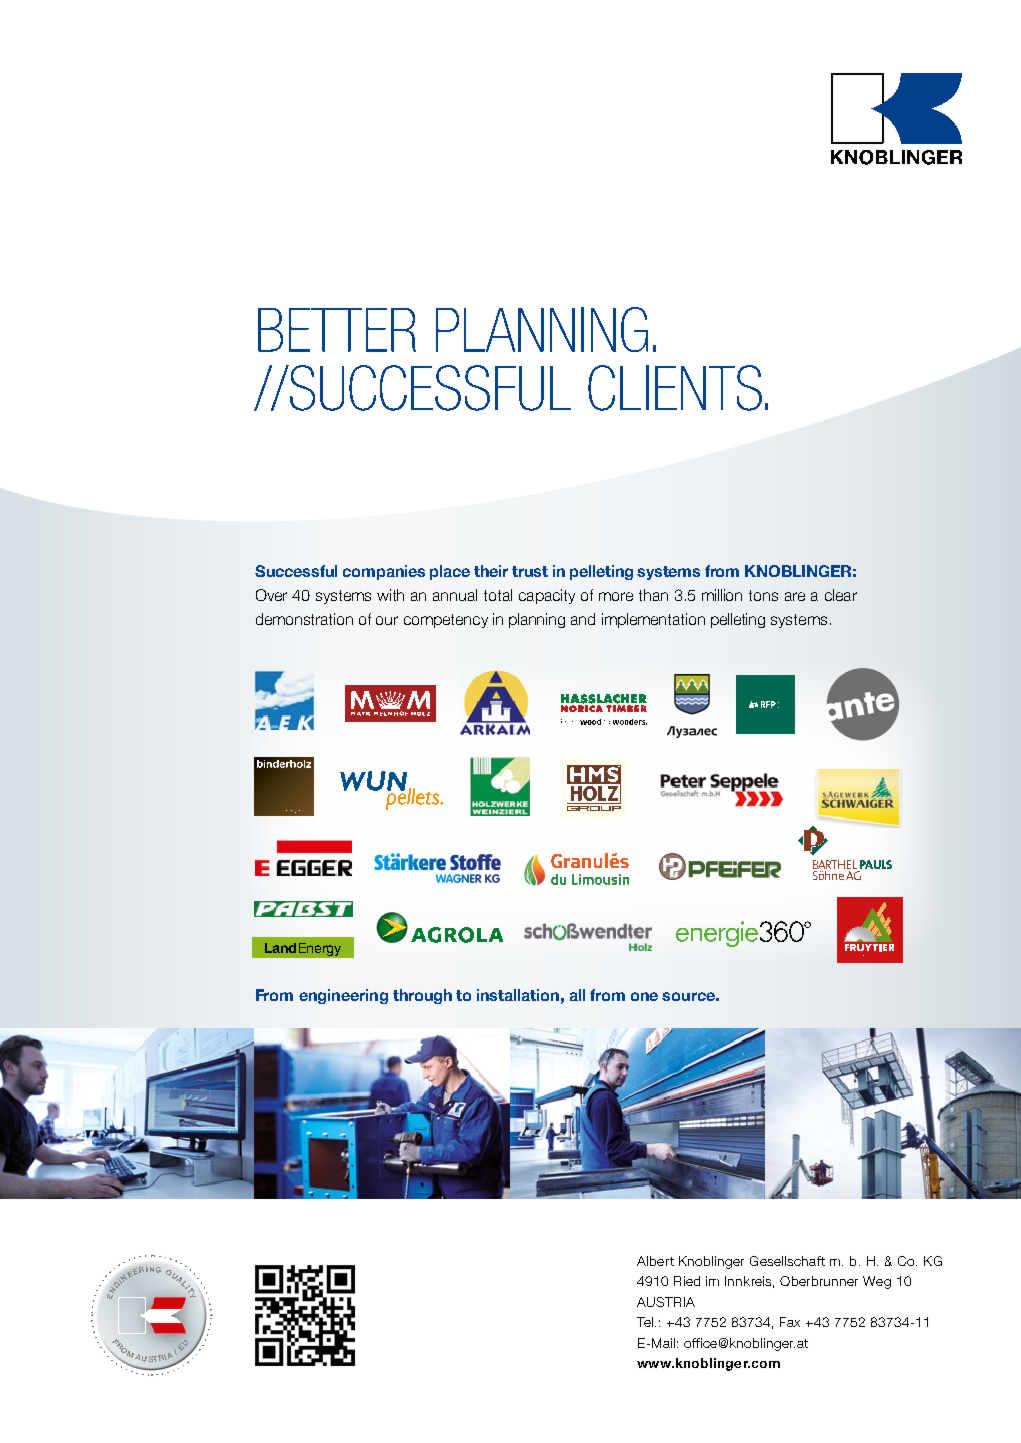 The image size is (1021, 1443). Describe the element at coordinates (655, 1261) in the image. I see `Albert` at that location.
